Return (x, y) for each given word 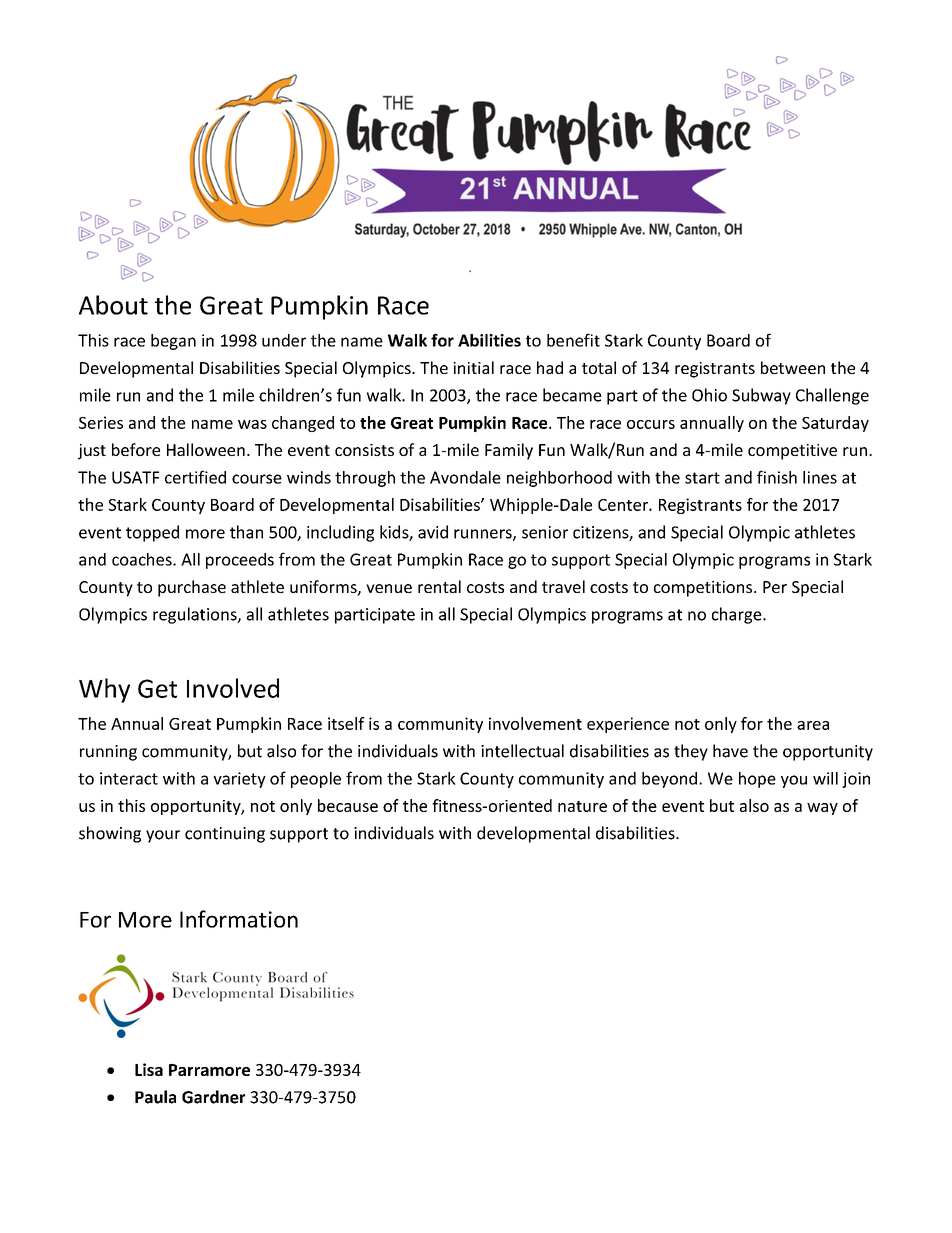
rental (439, 586)
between (793, 367)
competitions (704, 589)
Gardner (213, 1097)
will (825, 778)
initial (473, 367)
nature (582, 806)
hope (757, 780)
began (173, 342)
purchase (192, 588)
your (163, 836)
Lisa (149, 1069)
